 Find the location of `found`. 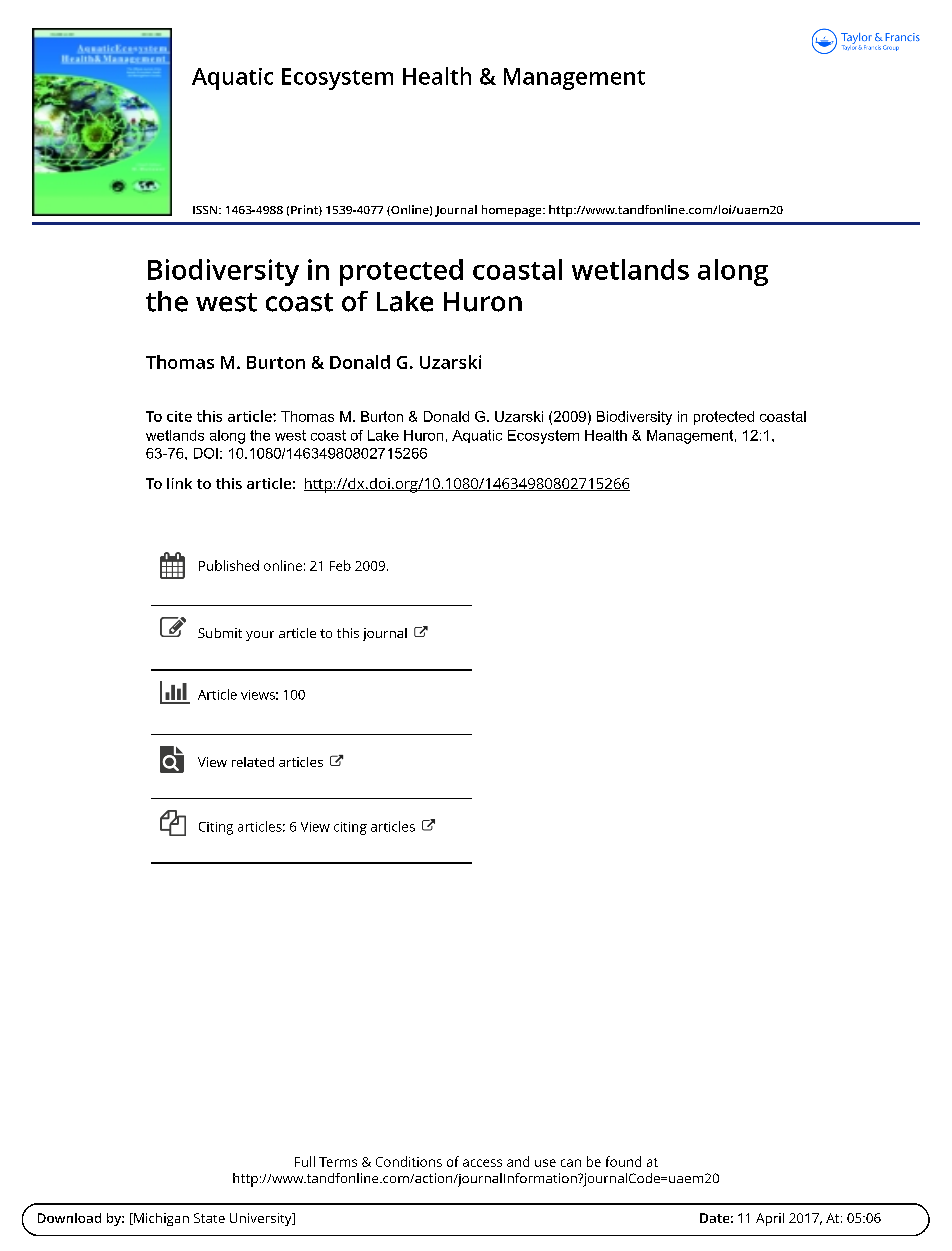

found is located at coordinates (623, 1161).
